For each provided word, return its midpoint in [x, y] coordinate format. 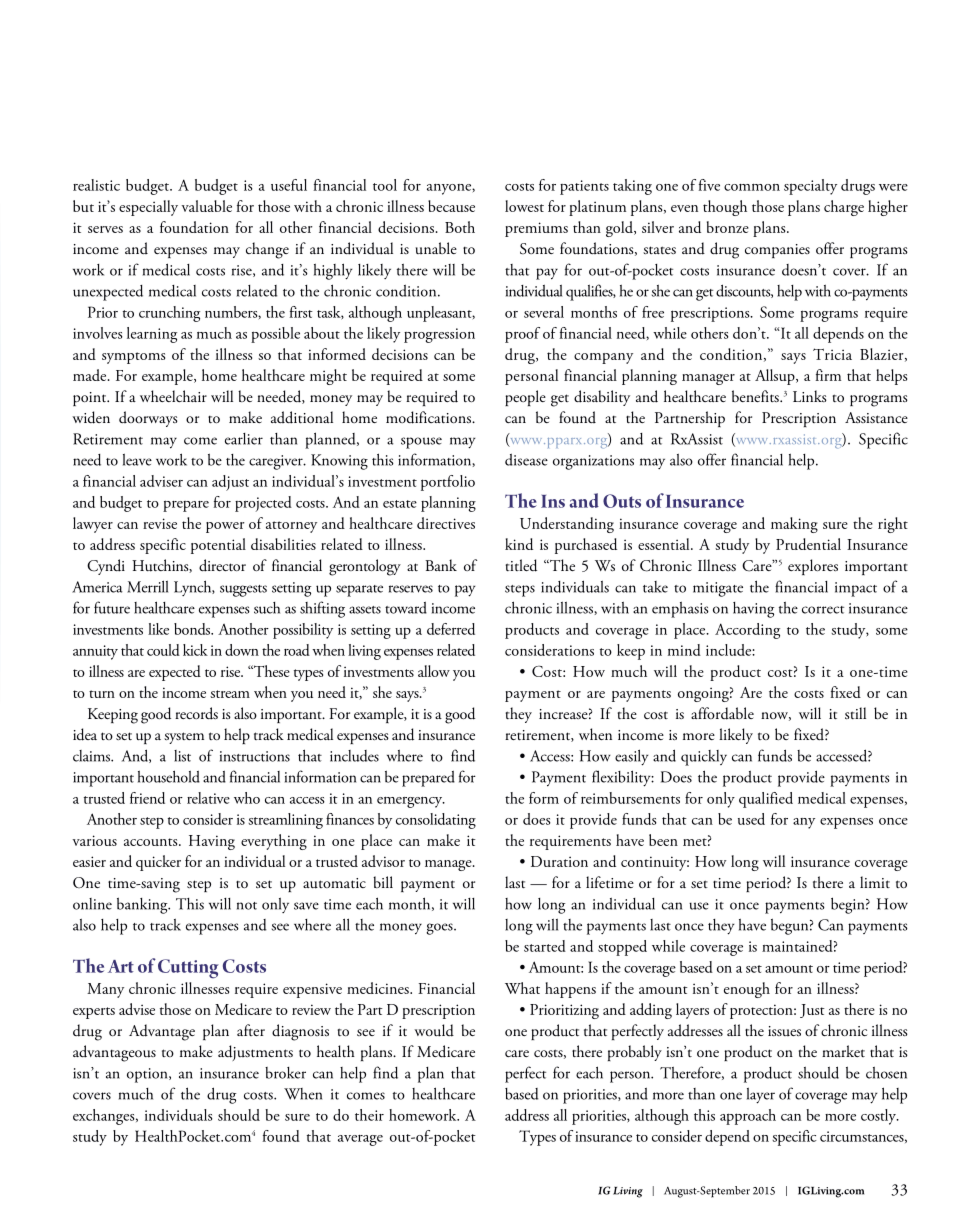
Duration [559, 861]
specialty [810, 187]
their [369, 1115]
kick [195, 650]
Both [460, 227]
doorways [148, 419]
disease [526, 460]
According [747, 631]
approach [748, 1117]
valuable [206, 206]
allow [434, 671]
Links [810, 396]
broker [285, 1073]
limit [875, 882]
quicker [158, 863]
